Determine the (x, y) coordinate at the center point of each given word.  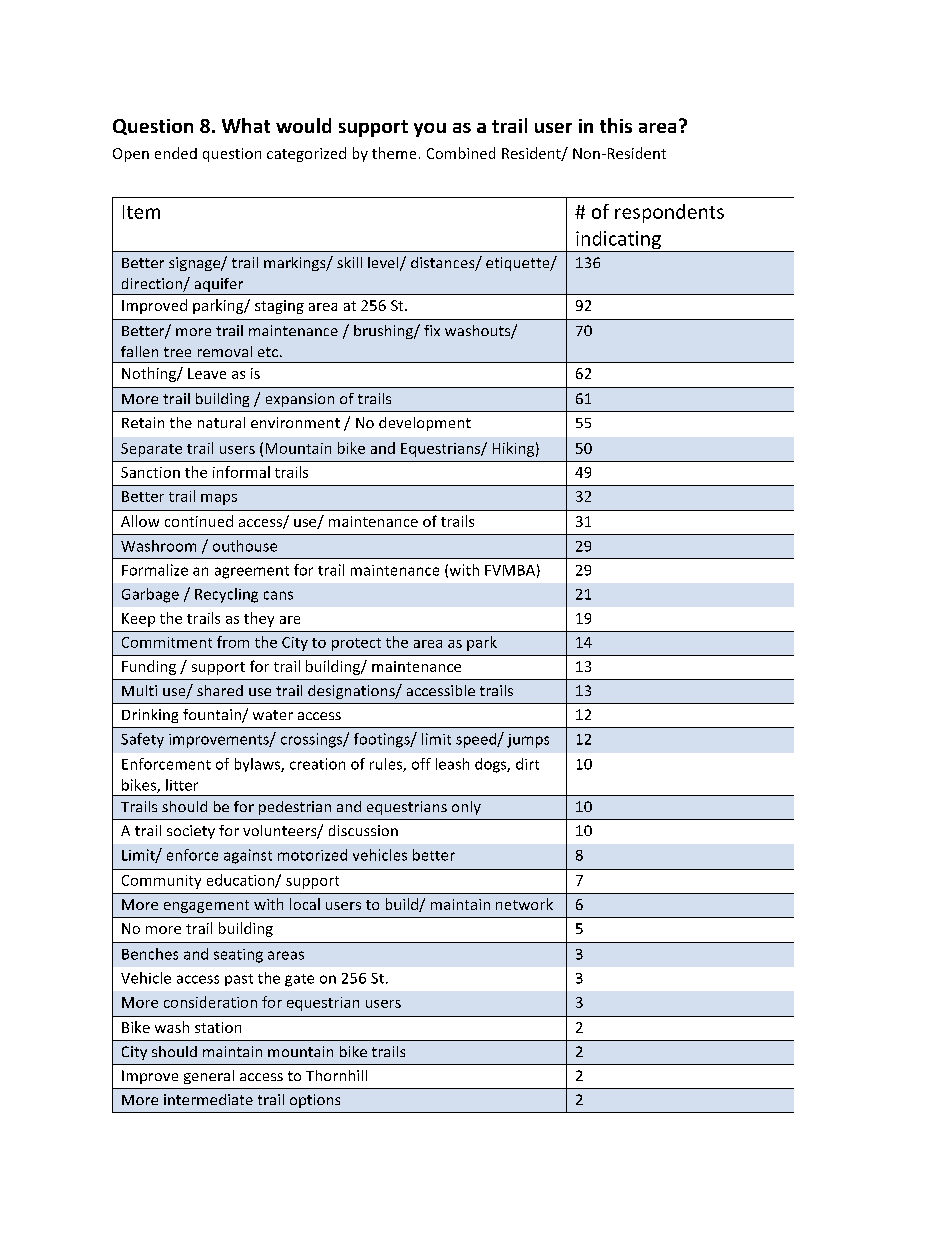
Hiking (513, 449)
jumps (528, 741)
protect (356, 644)
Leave (207, 373)
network (524, 904)
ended (176, 153)
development (425, 424)
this (616, 125)
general (209, 1077)
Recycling (226, 595)
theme (394, 153)
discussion (363, 830)
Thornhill (336, 1075)
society (191, 832)
